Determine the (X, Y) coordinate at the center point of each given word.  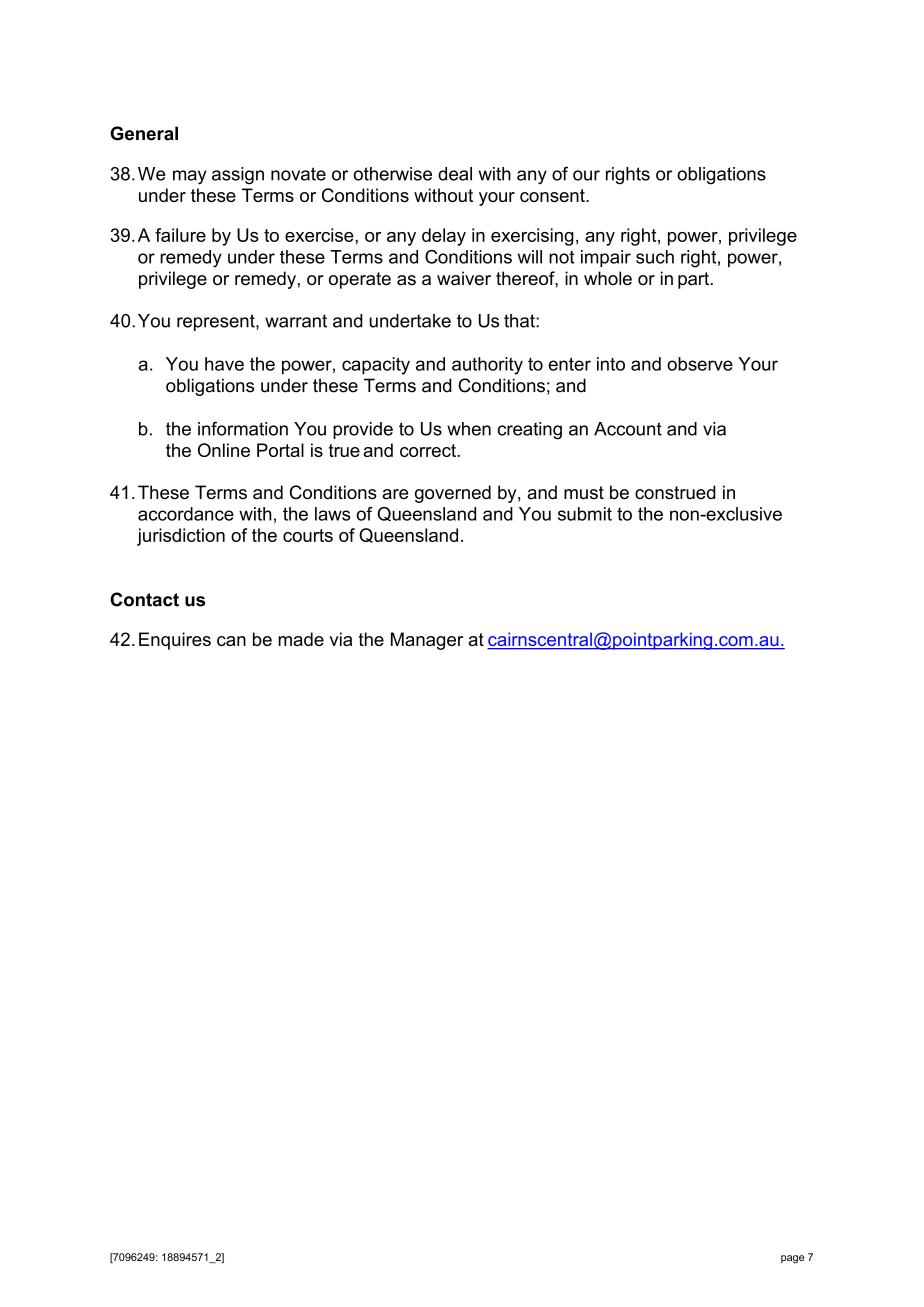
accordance (186, 514)
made (301, 639)
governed (453, 494)
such (655, 257)
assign (238, 176)
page (792, 1259)
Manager (427, 641)
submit (585, 514)
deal (455, 174)
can (231, 641)
